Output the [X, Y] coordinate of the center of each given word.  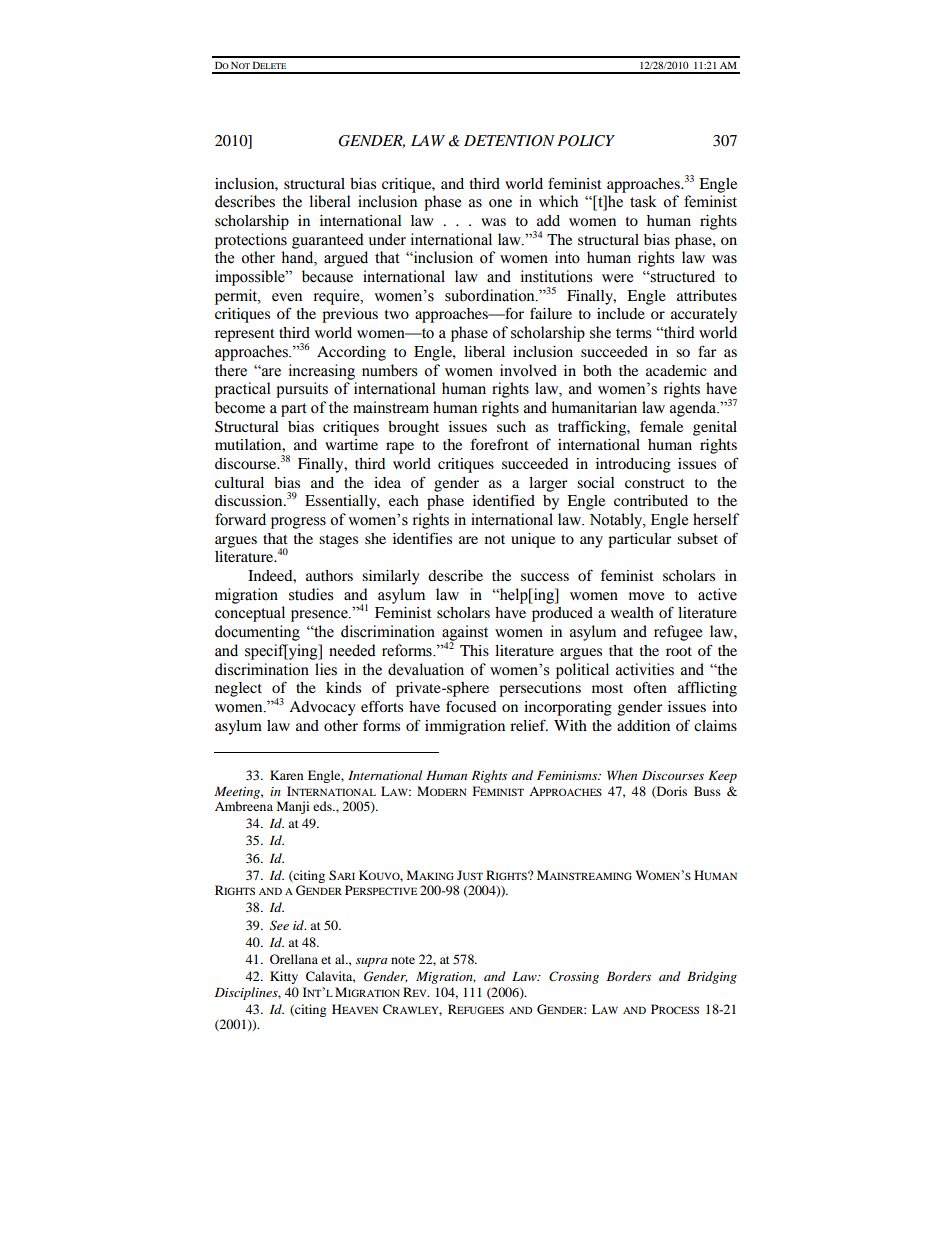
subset [697, 538]
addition [643, 725]
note [403, 960]
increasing [322, 372]
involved [528, 370]
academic [676, 370]
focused [471, 706]
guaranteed [328, 241]
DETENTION [509, 141]
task [643, 201]
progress [298, 523]
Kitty [284, 977]
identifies [422, 538]
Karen [286, 775]
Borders [629, 976]
